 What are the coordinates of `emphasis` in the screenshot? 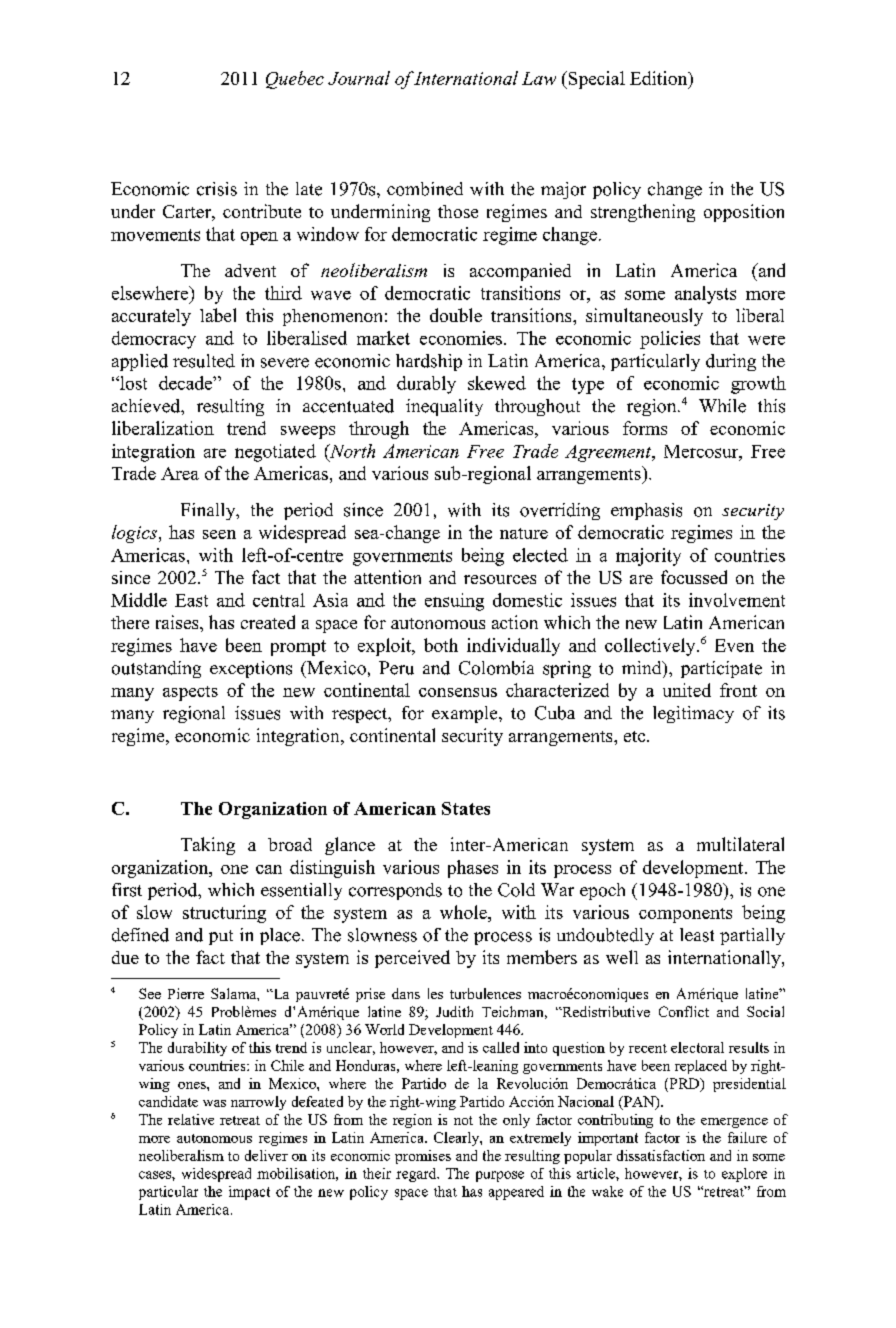 It's located at (646, 511).
